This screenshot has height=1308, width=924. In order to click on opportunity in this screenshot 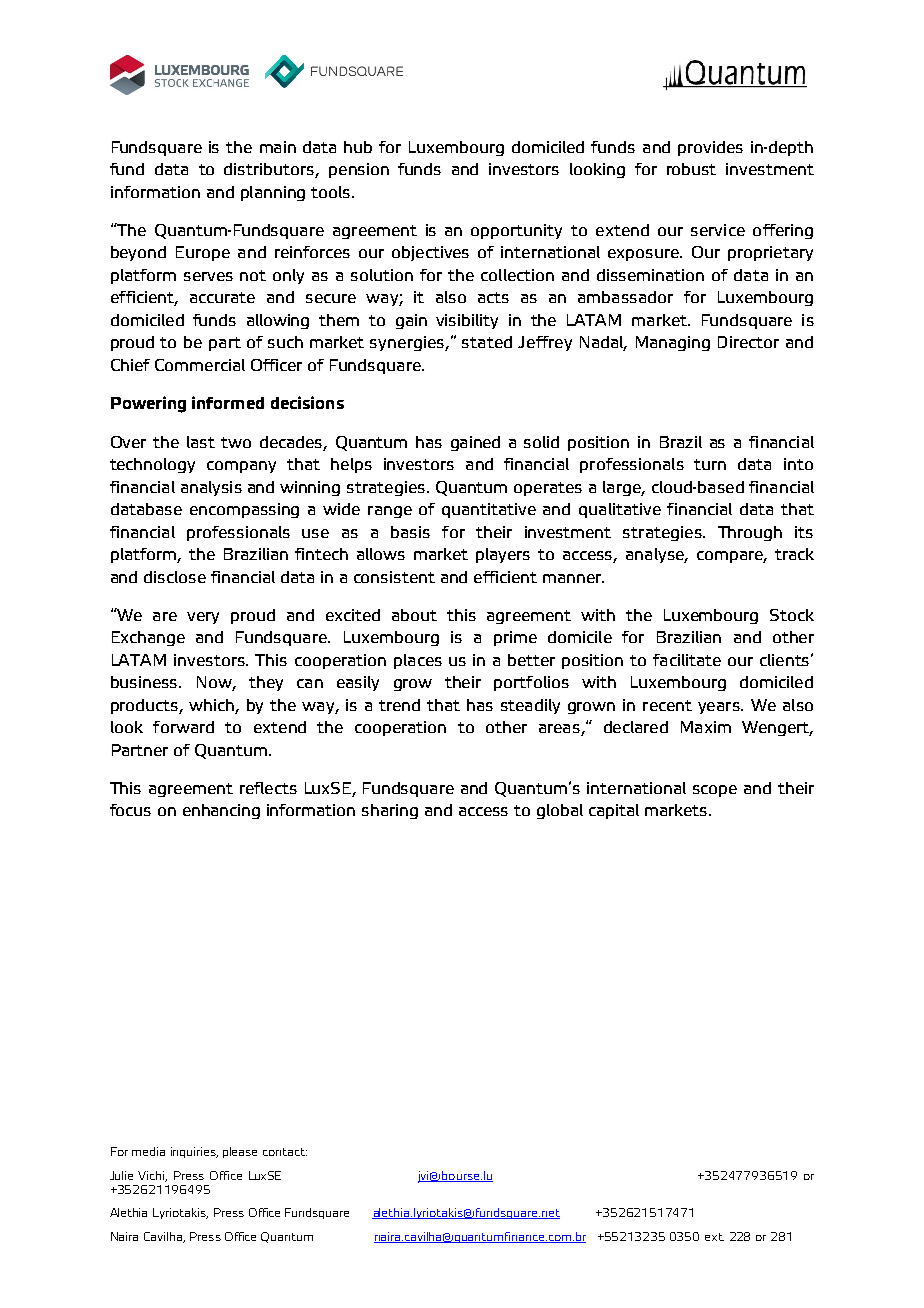, I will do `click(516, 231)`.
